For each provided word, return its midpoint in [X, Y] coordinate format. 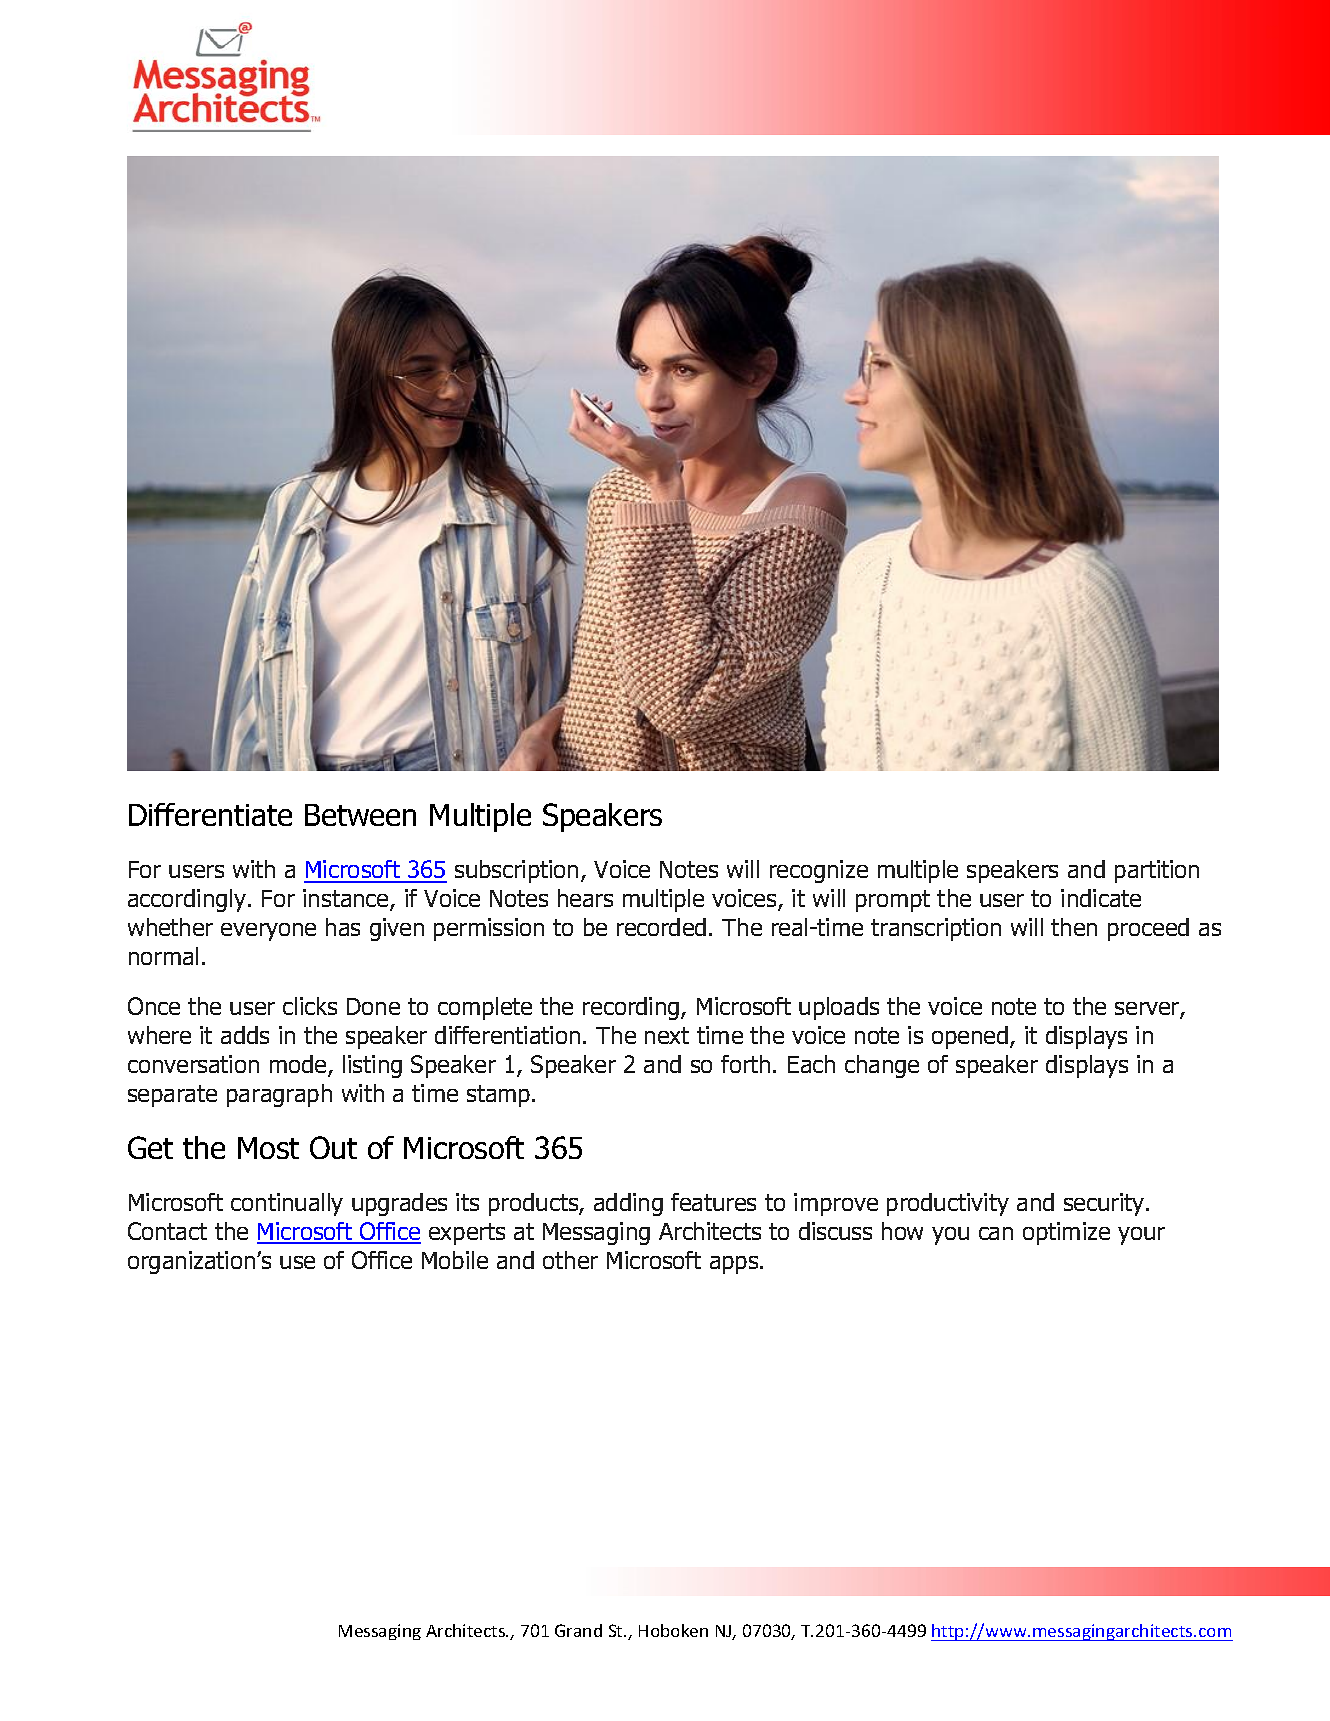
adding [628, 1204]
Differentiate [210, 814]
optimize [1066, 1233]
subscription [516, 871]
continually [287, 1204]
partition [1157, 871]
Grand [578, 1630]
